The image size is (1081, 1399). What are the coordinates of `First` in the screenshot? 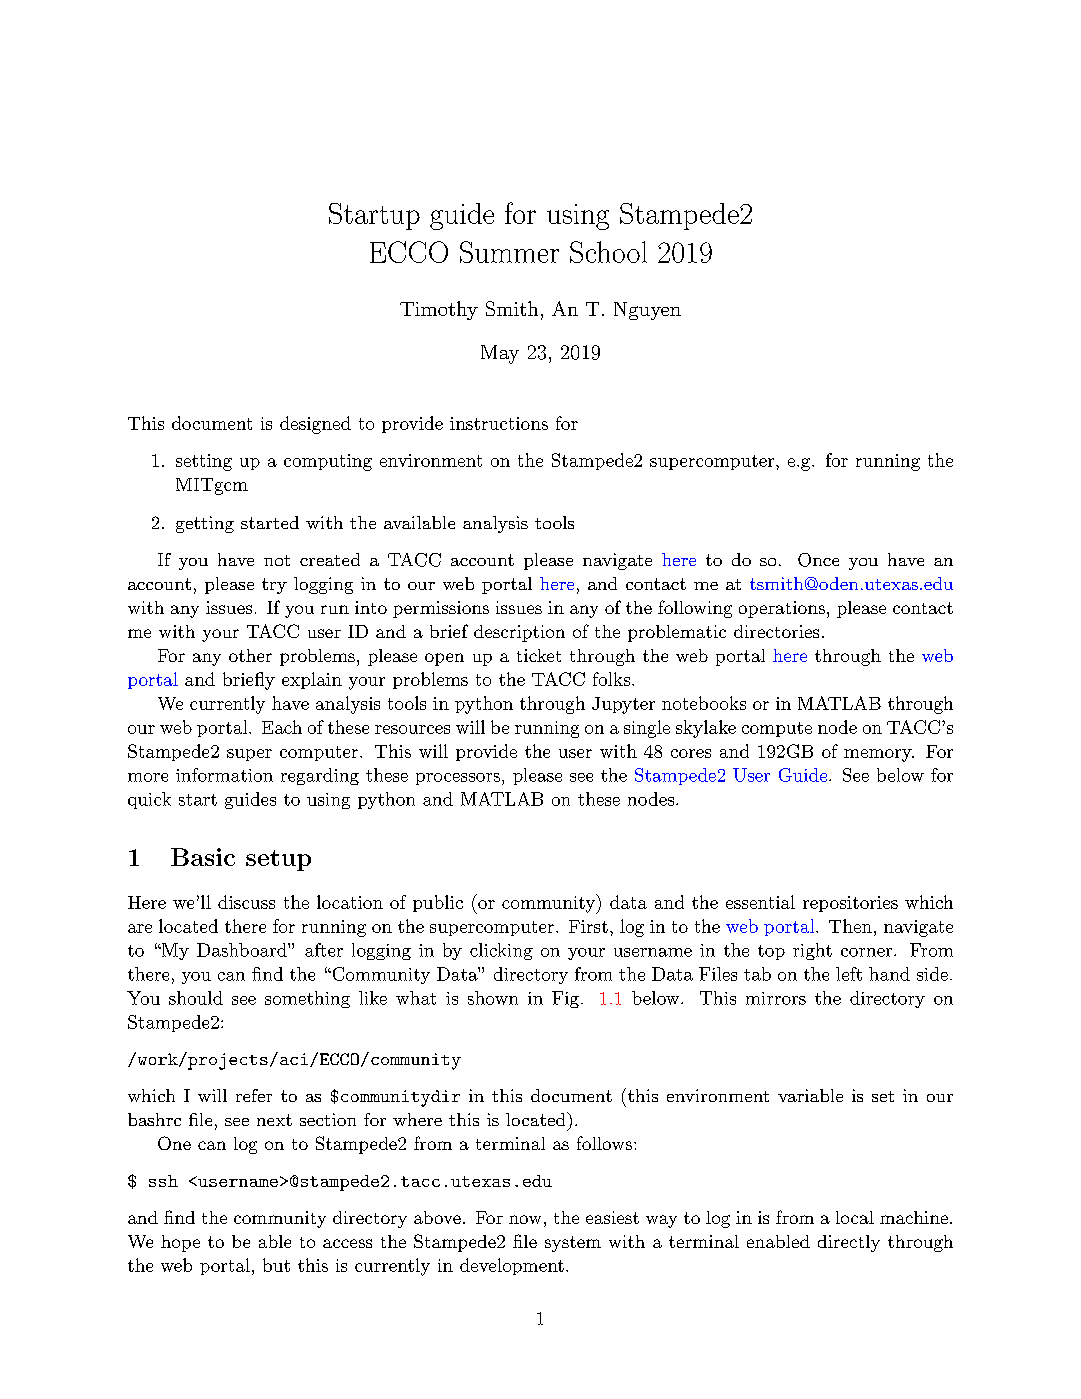 It's located at (588, 926).
